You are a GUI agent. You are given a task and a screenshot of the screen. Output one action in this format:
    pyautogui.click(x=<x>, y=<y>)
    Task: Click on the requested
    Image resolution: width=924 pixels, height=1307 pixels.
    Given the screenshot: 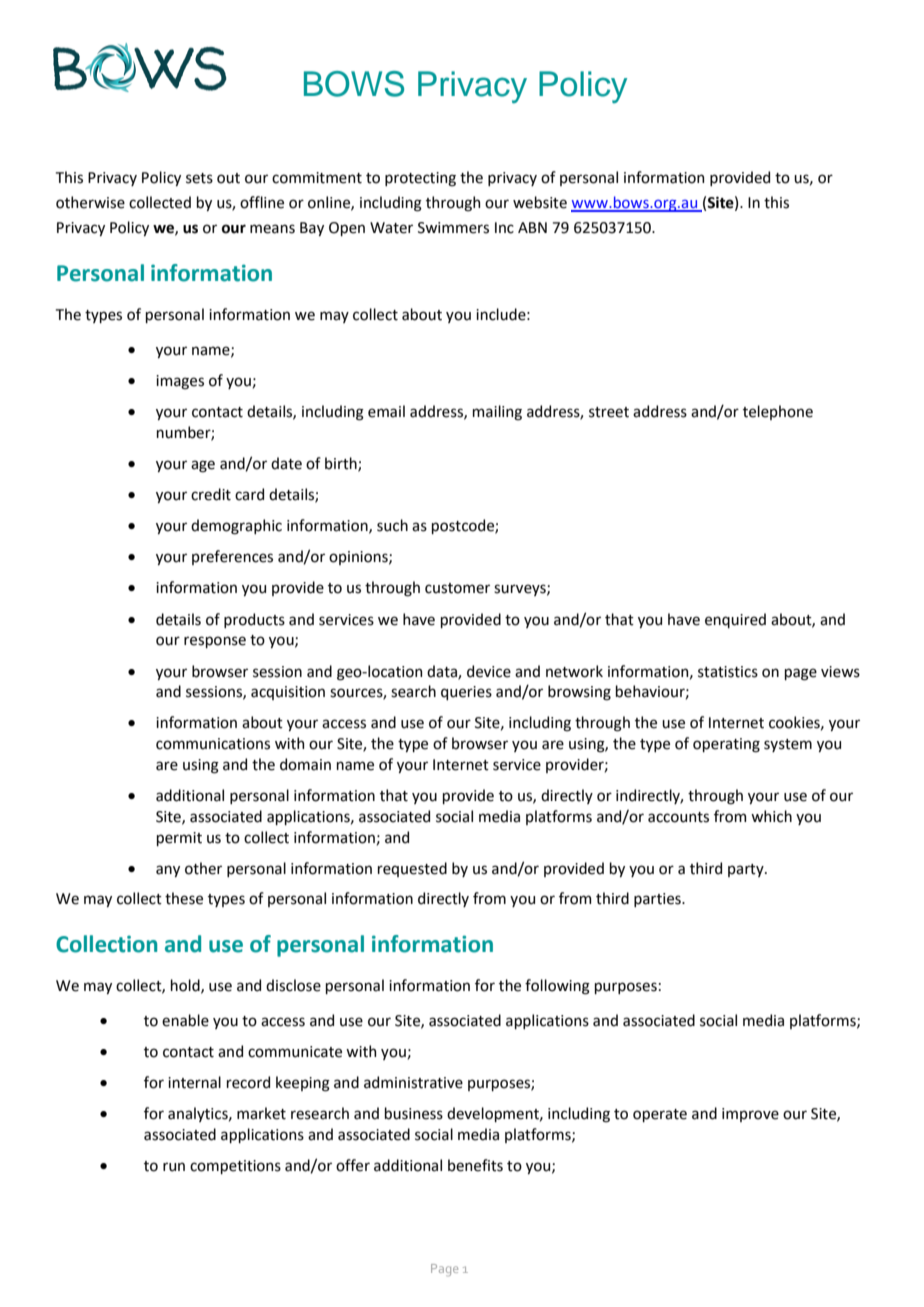 What is the action you would take?
    pyautogui.click(x=412, y=869)
